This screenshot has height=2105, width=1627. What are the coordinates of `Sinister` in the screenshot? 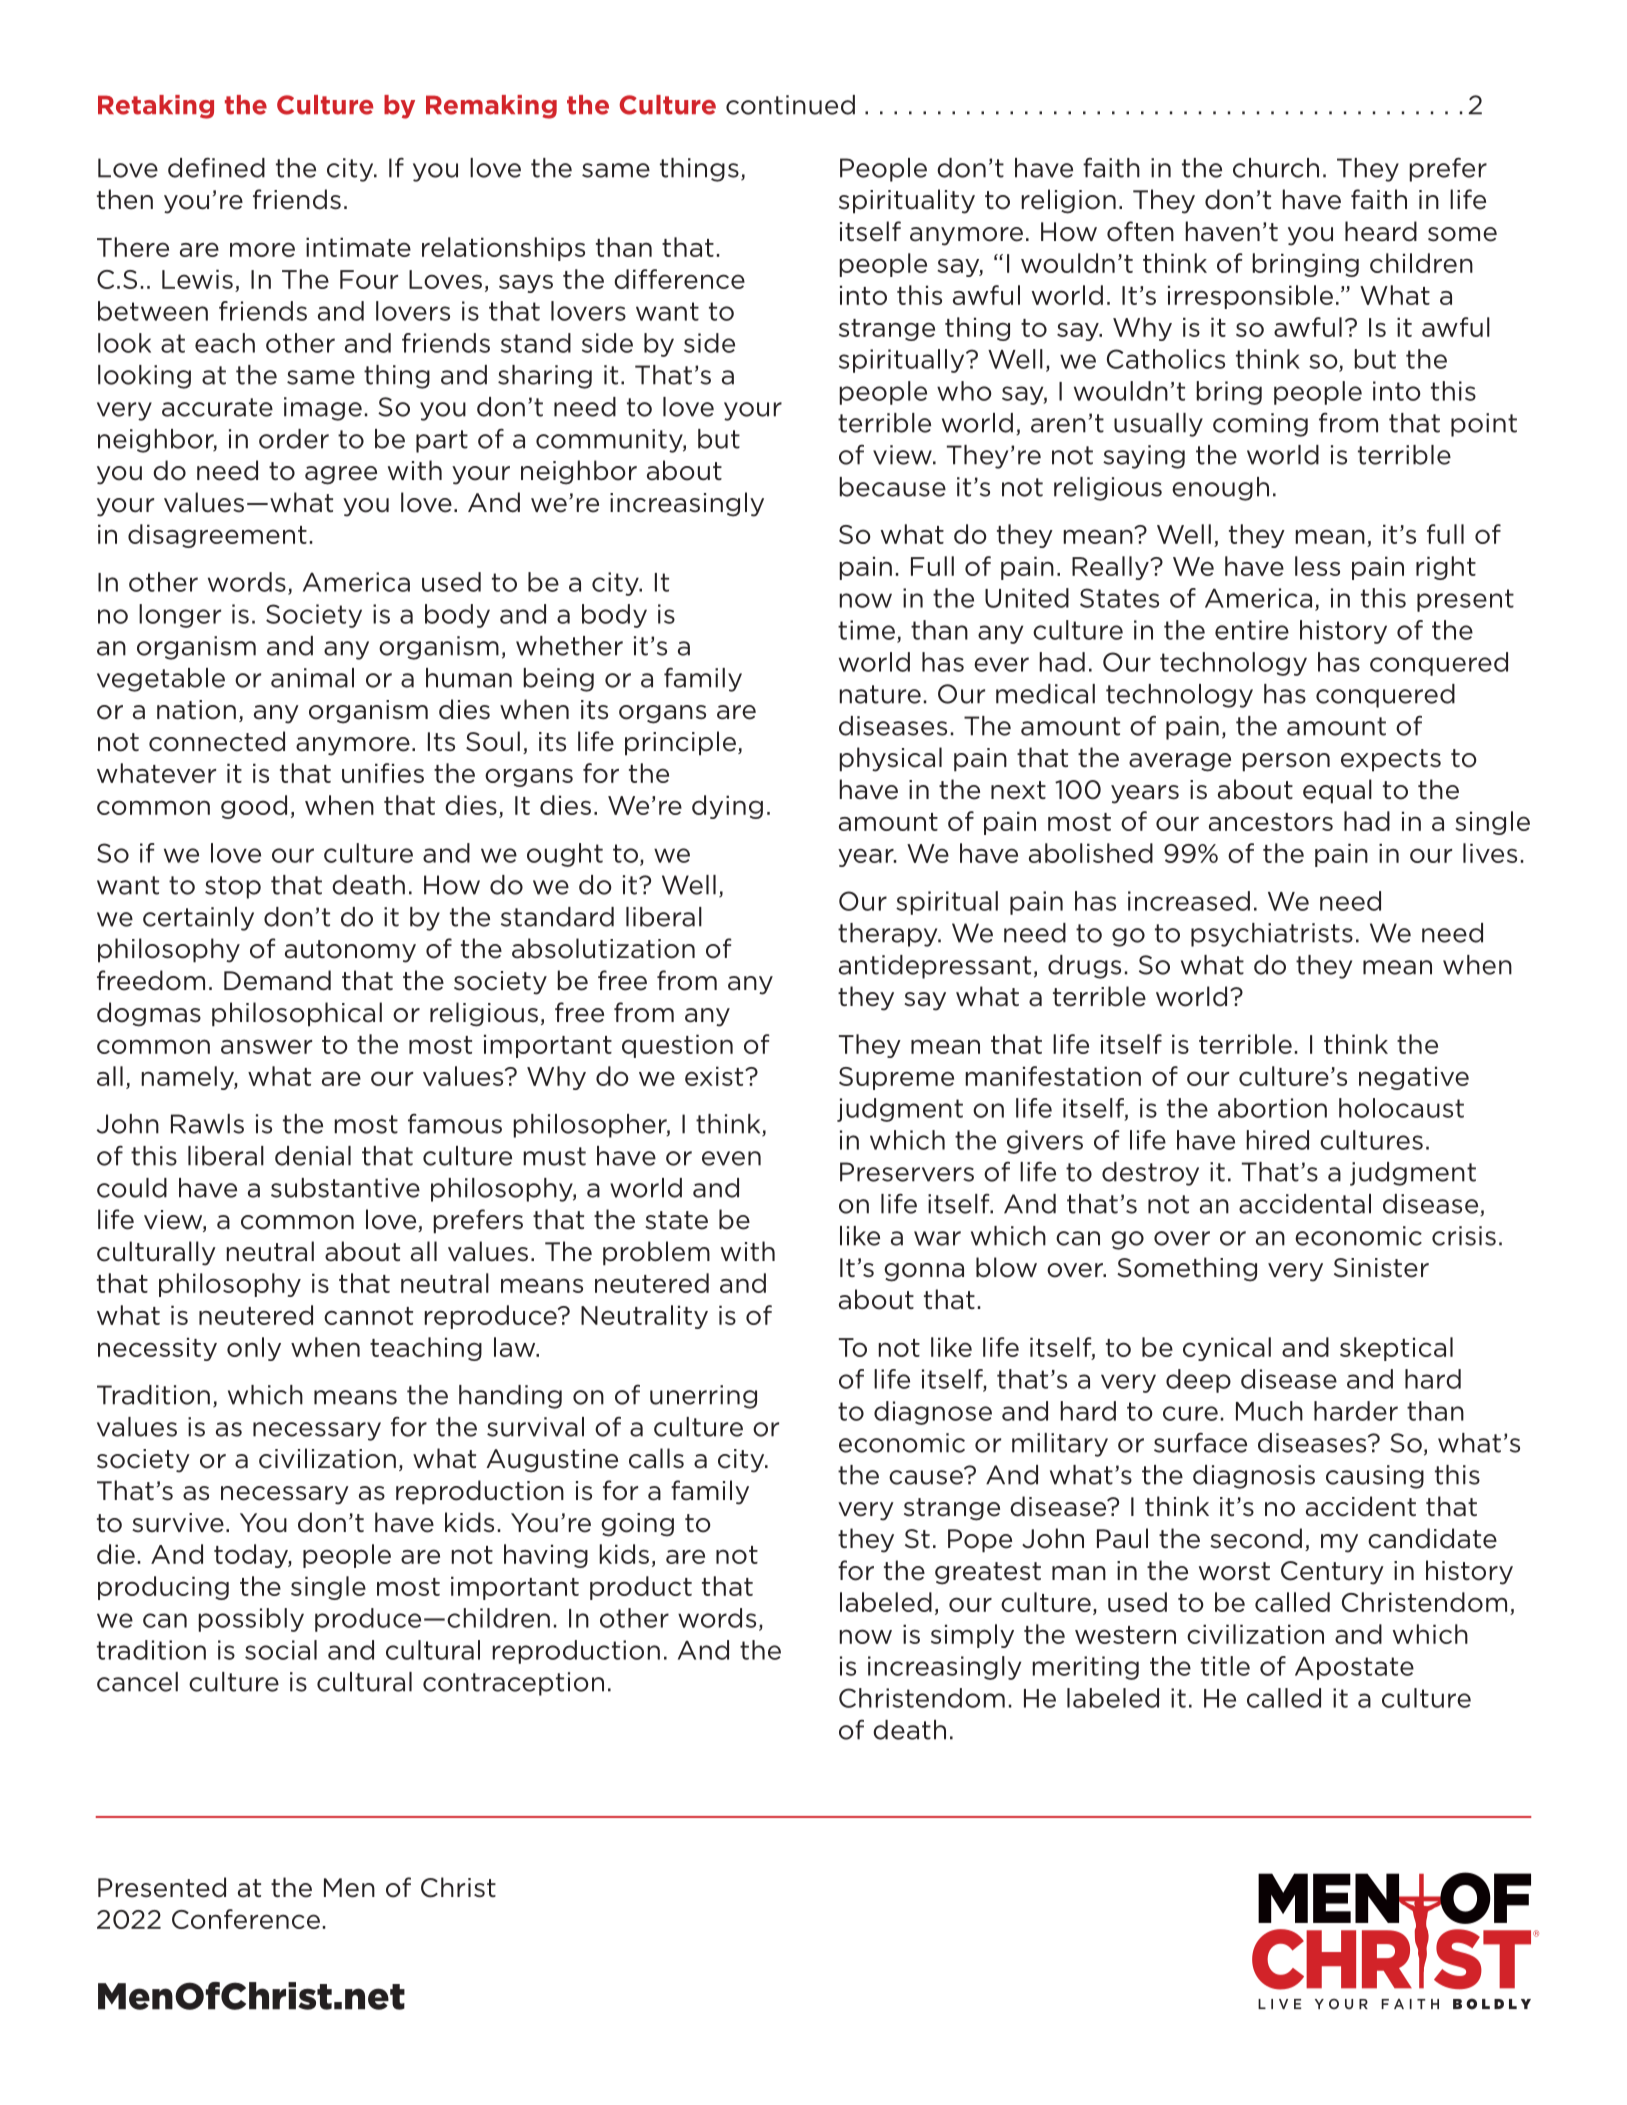 It's located at (1381, 1268).
